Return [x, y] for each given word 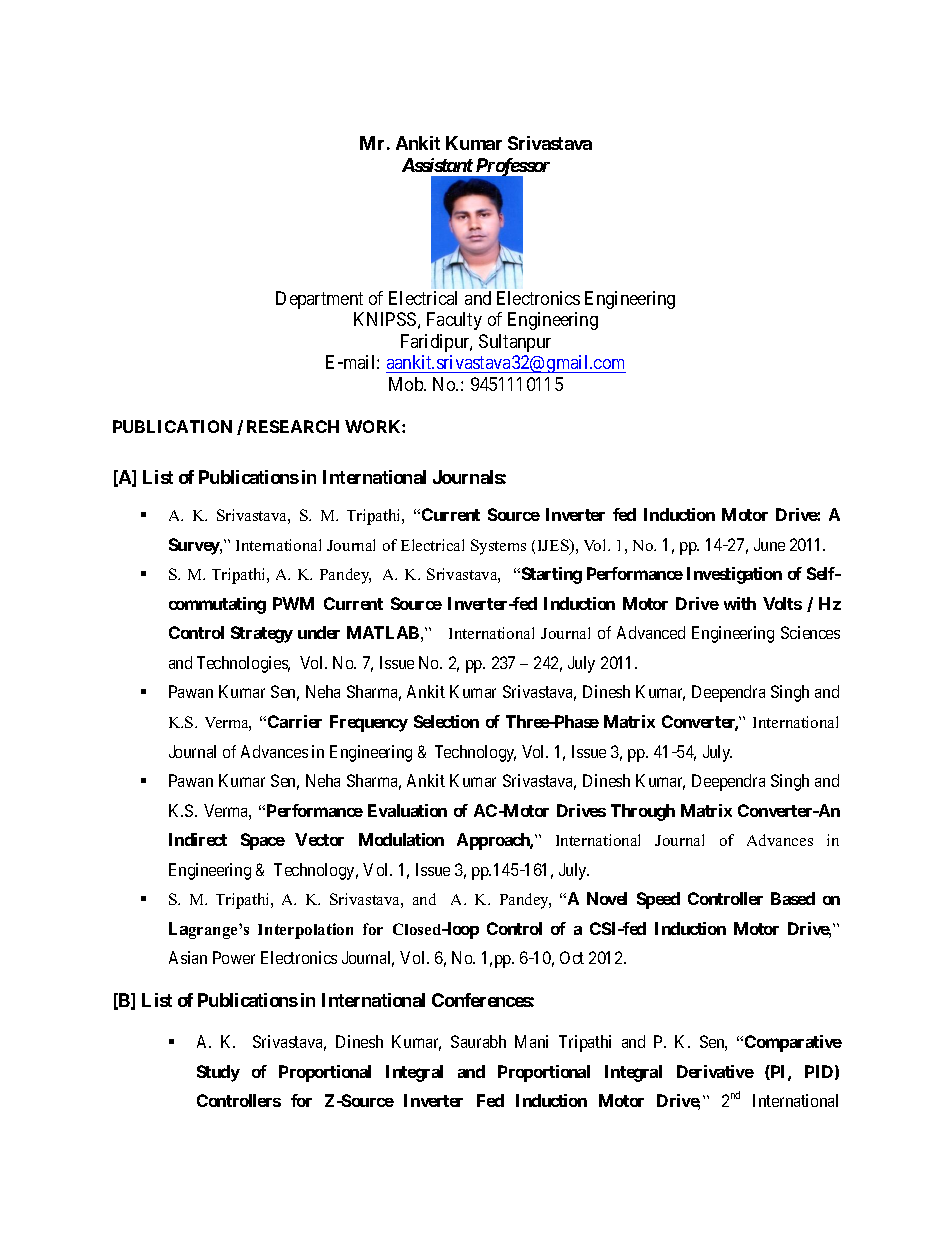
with [740, 603]
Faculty [454, 321]
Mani [531, 1041]
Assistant [437, 165]
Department [319, 300]
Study [218, 1073]
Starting [550, 575]
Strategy [262, 634]
